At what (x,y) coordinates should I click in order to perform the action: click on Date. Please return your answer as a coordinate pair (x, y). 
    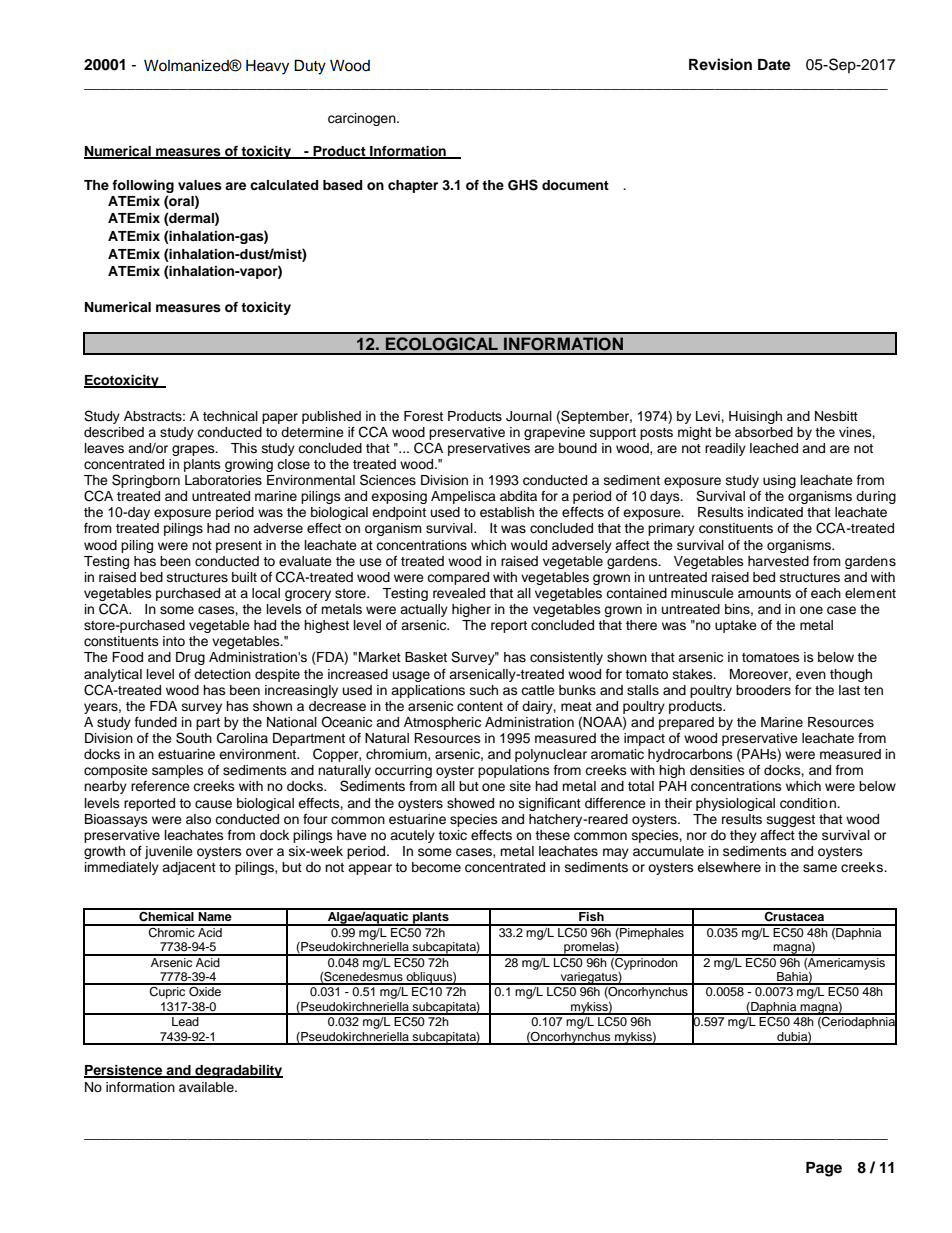
    Looking at the image, I should click on (774, 65).
